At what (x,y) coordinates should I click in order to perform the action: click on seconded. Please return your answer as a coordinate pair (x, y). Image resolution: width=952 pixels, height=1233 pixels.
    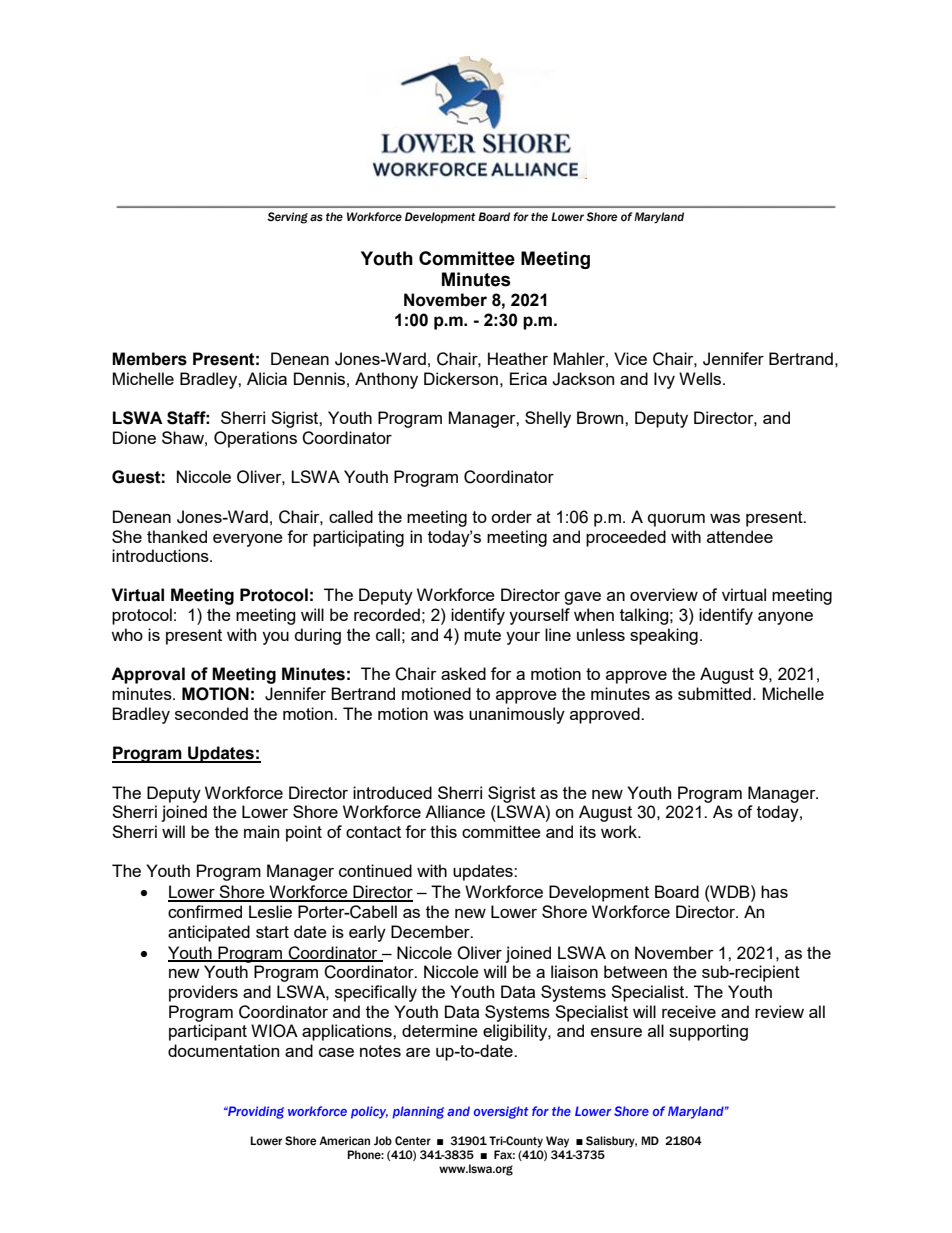
    Looking at the image, I should click on (211, 713).
